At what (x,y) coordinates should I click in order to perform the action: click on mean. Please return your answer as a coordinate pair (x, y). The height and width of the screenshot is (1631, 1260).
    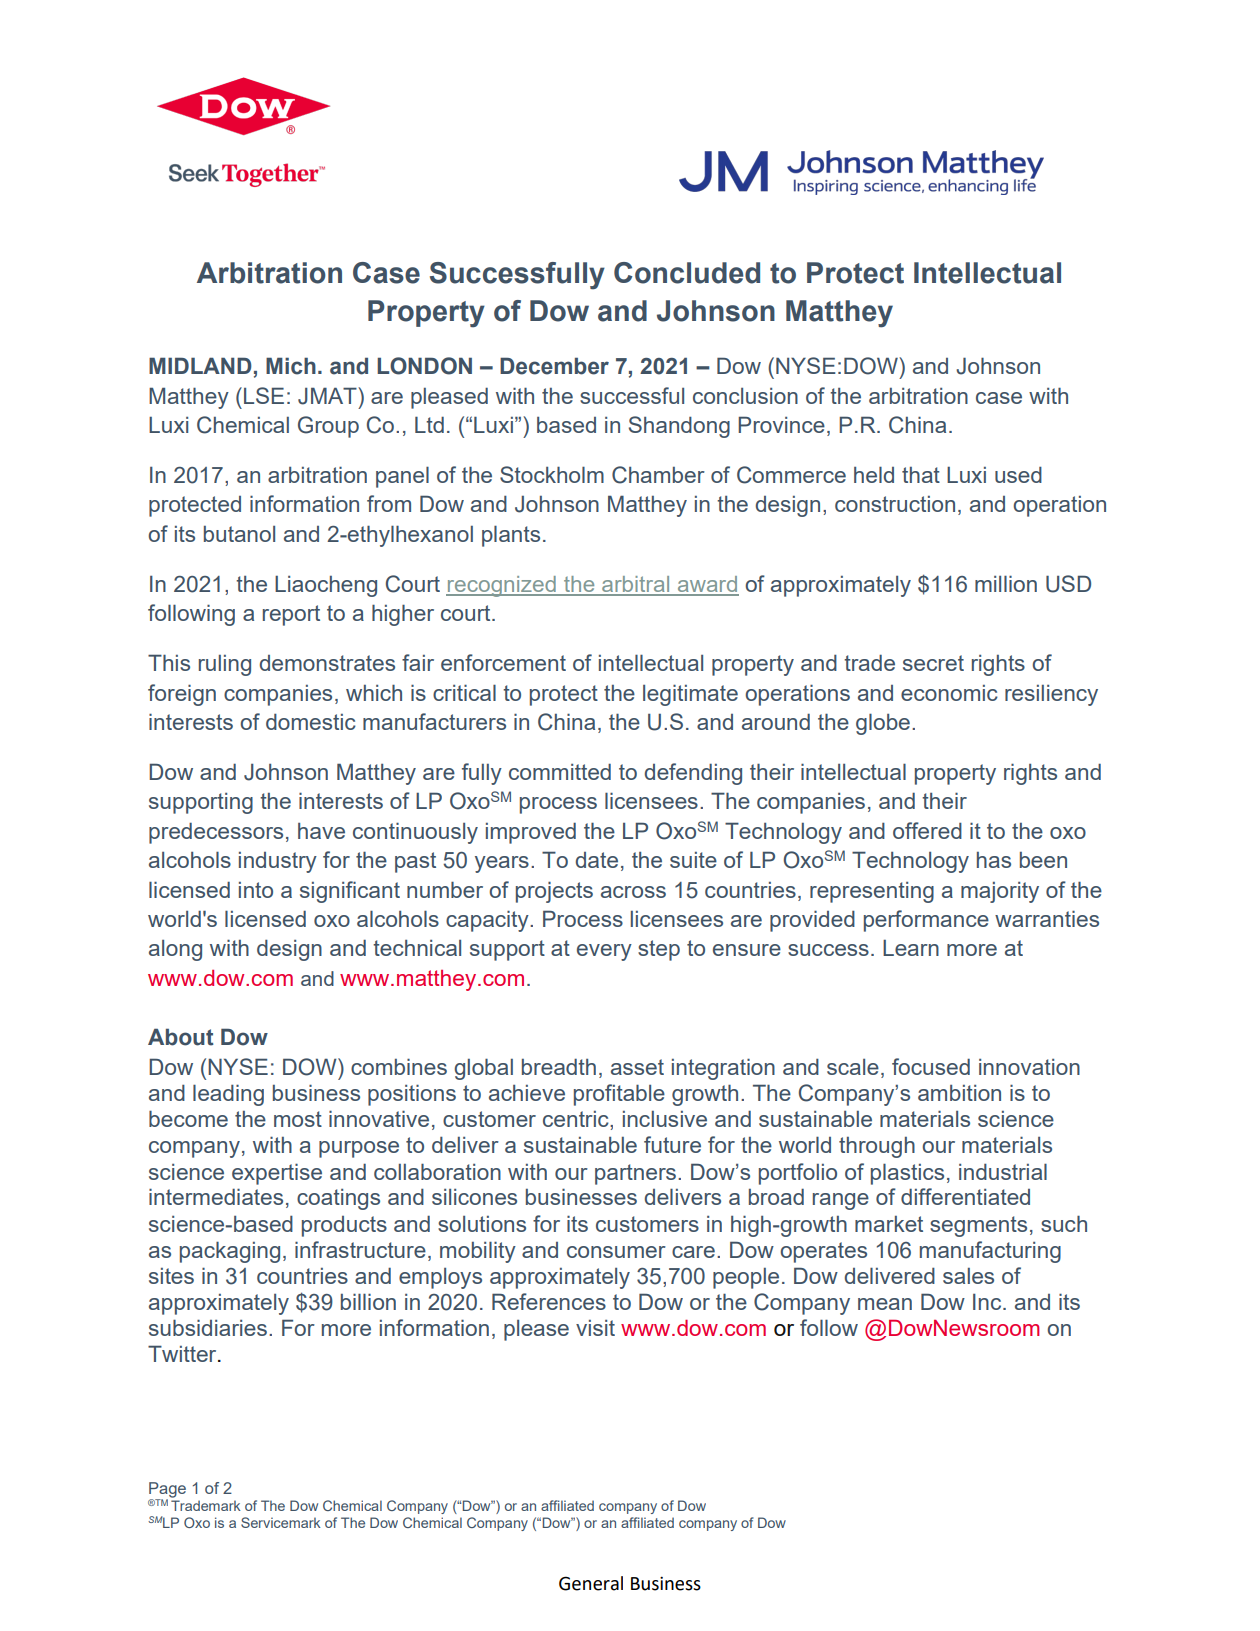
    Looking at the image, I should click on (885, 1304).
